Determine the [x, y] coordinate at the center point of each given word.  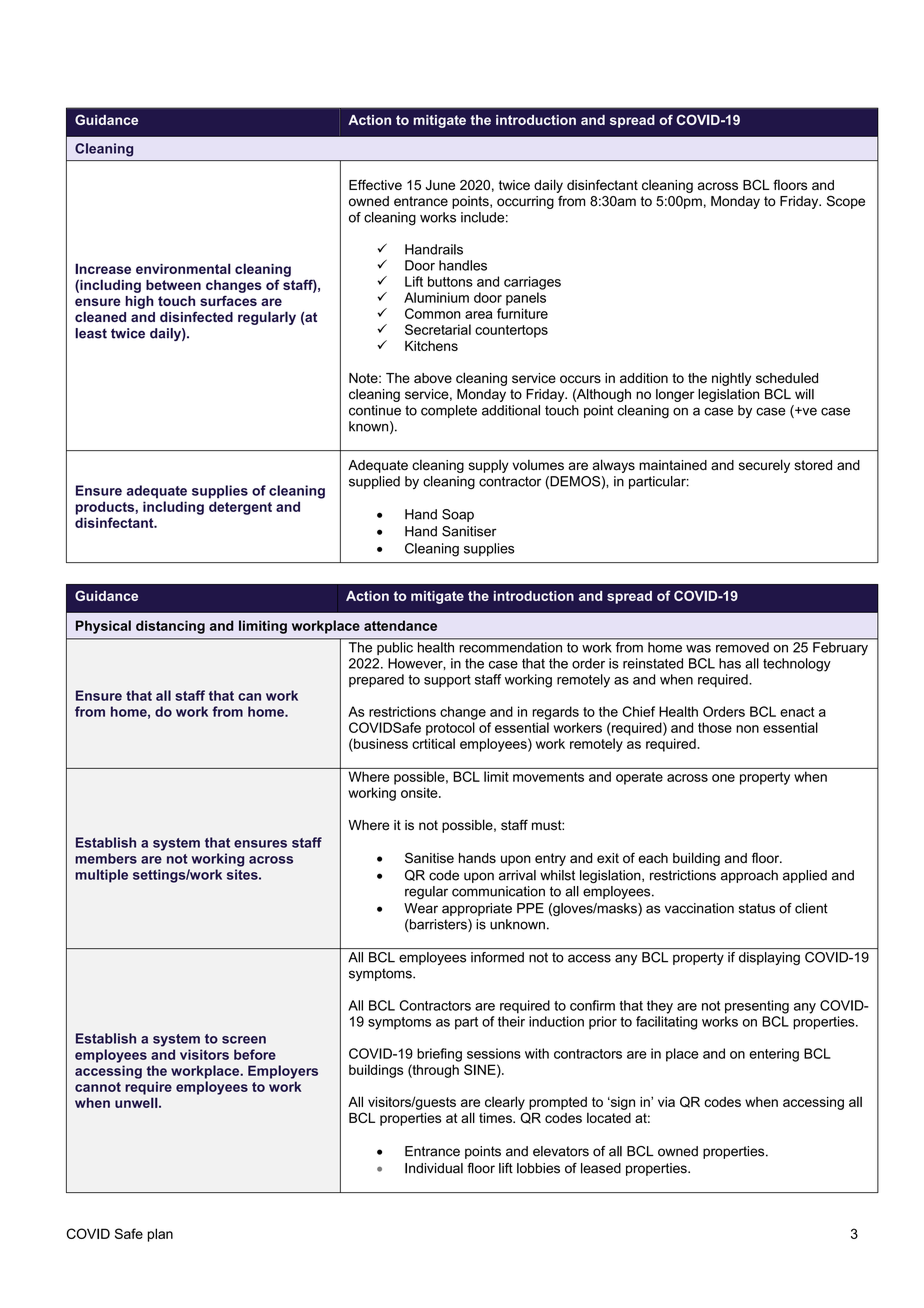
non [747, 729]
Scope [846, 202]
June [440, 185]
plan [160, 1235]
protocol [450, 729]
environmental [183, 268]
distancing [170, 627]
